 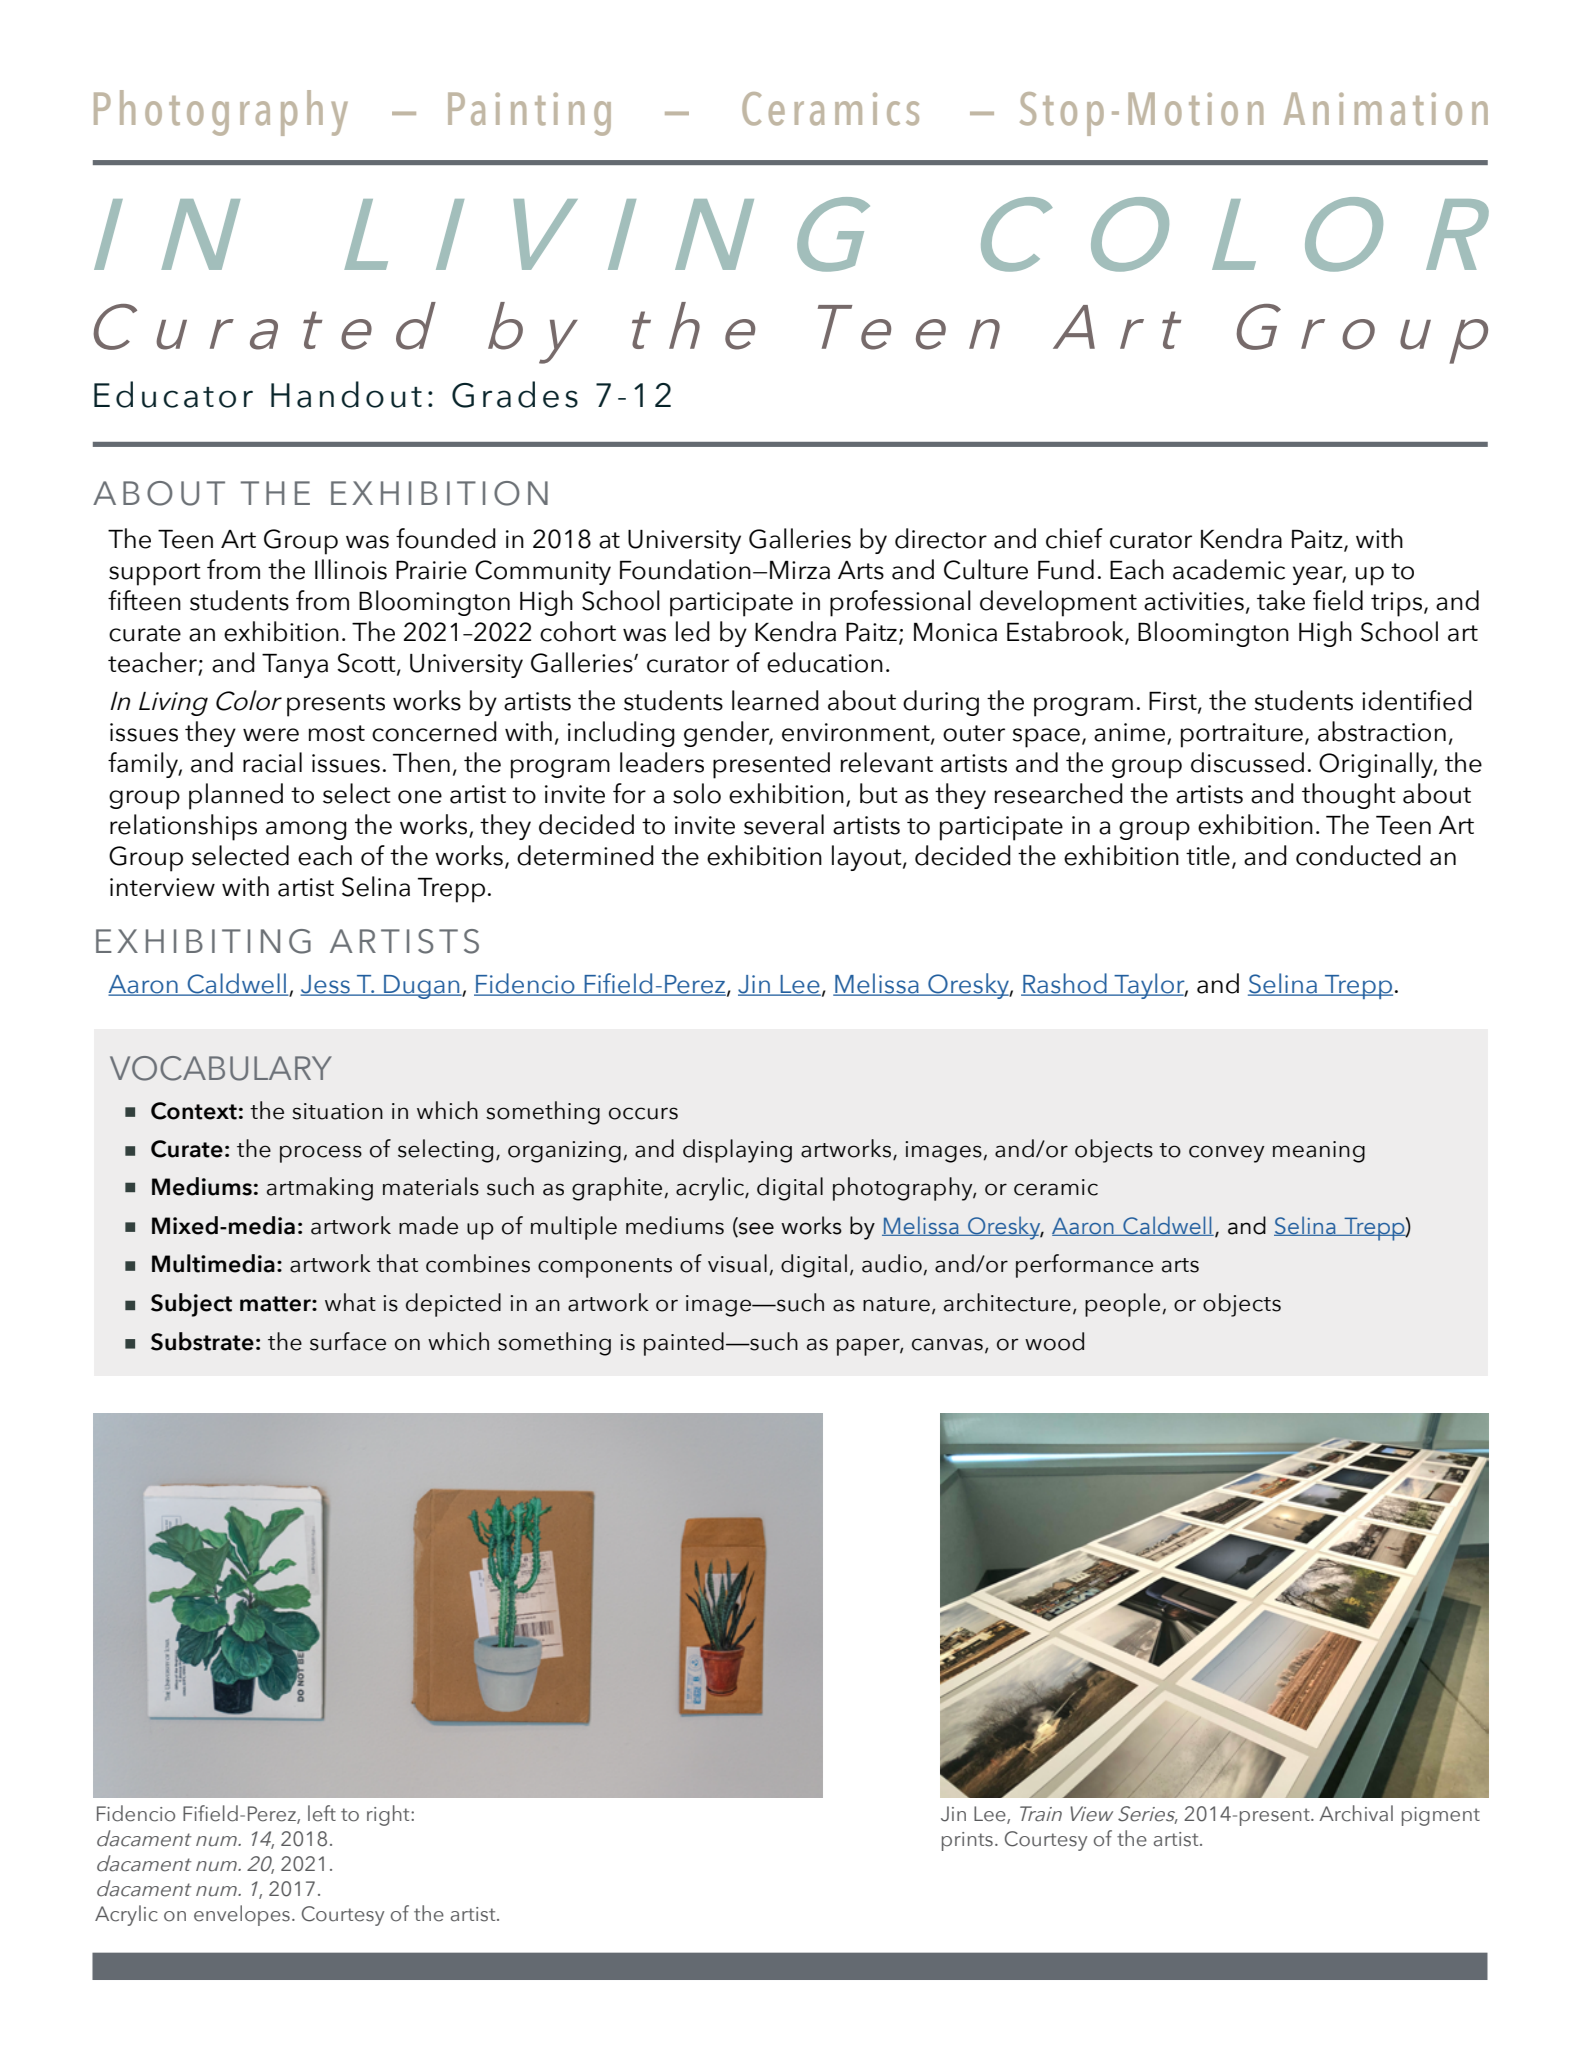 What do you see at coordinates (900, 603) in the screenshot?
I see `professional` at bounding box center [900, 603].
